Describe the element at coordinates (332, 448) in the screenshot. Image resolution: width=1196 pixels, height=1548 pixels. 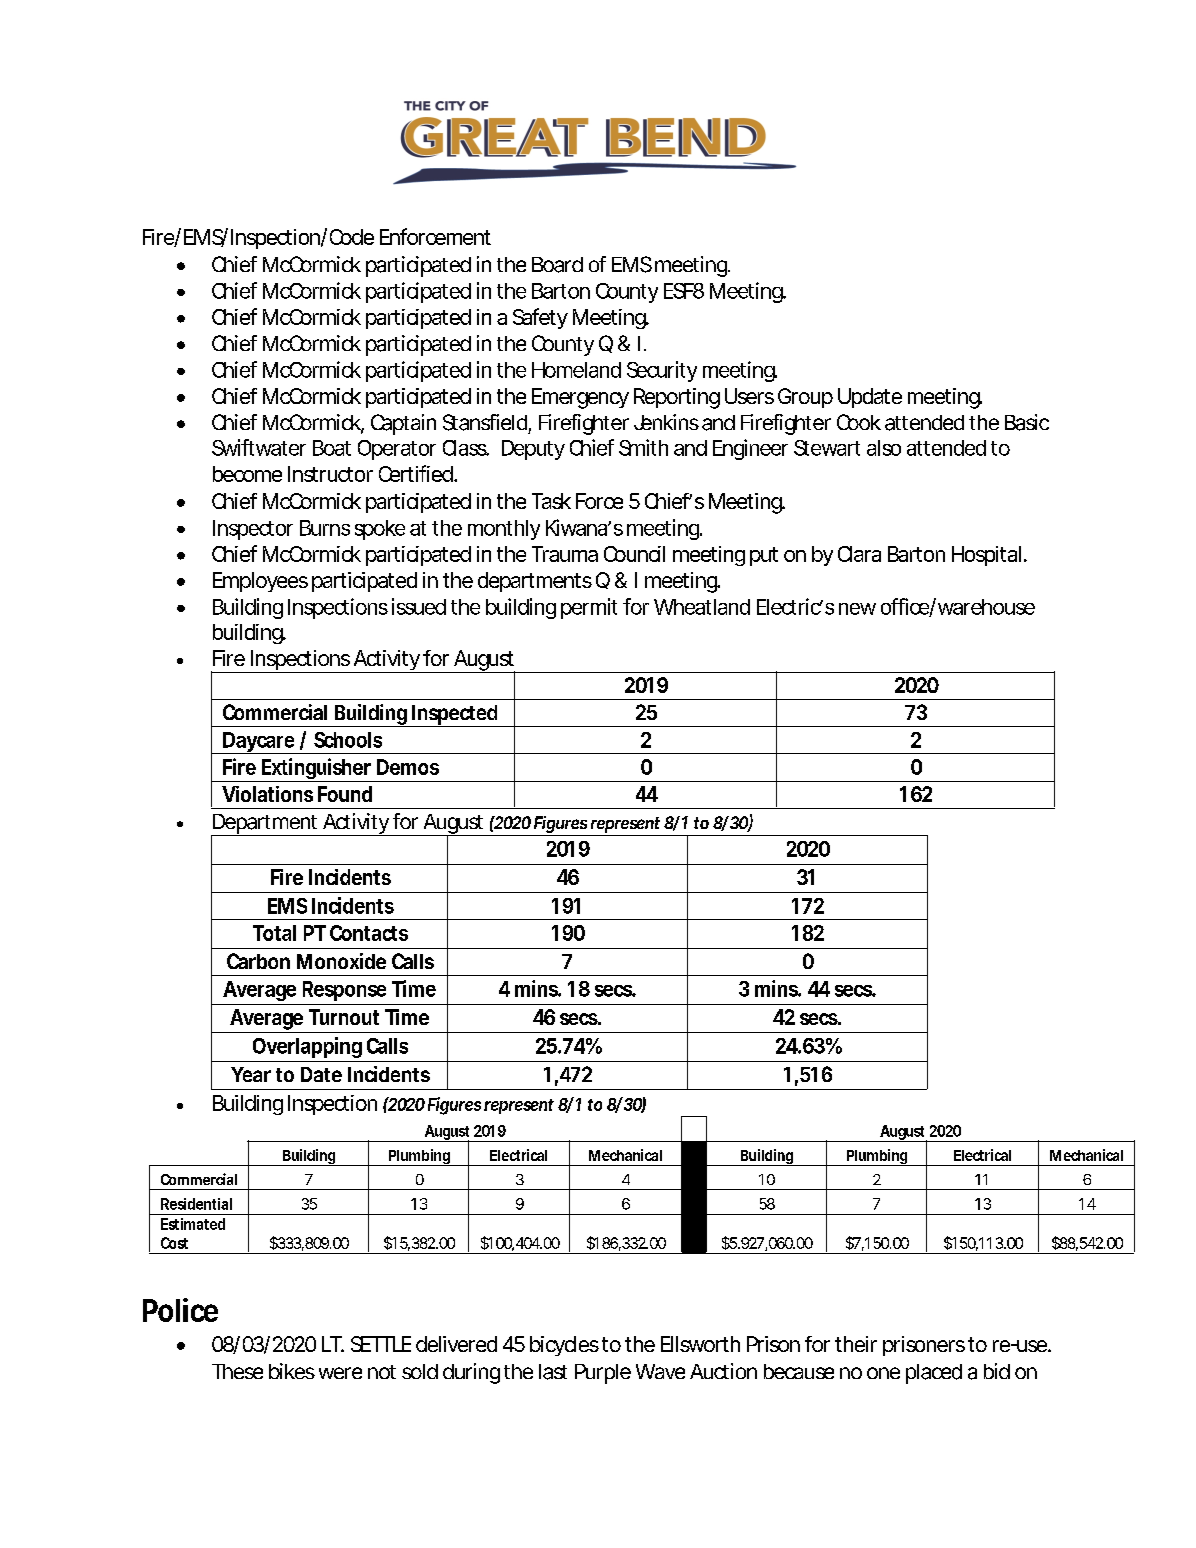
I see `Boat` at that location.
